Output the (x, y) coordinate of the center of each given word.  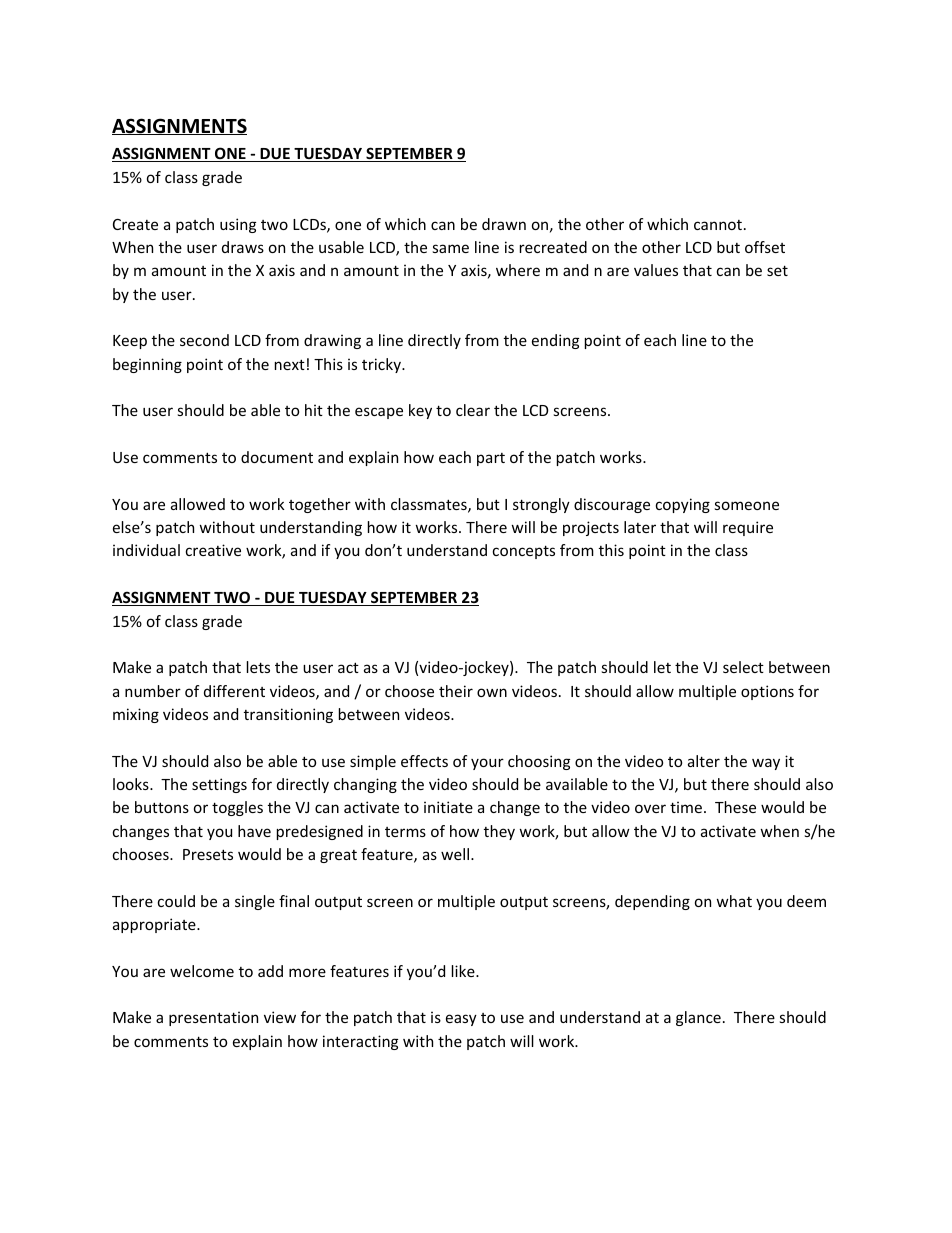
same (451, 248)
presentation (213, 1018)
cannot (718, 225)
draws (243, 247)
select (743, 667)
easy (461, 1020)
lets (258, 667)
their (456, 691)
